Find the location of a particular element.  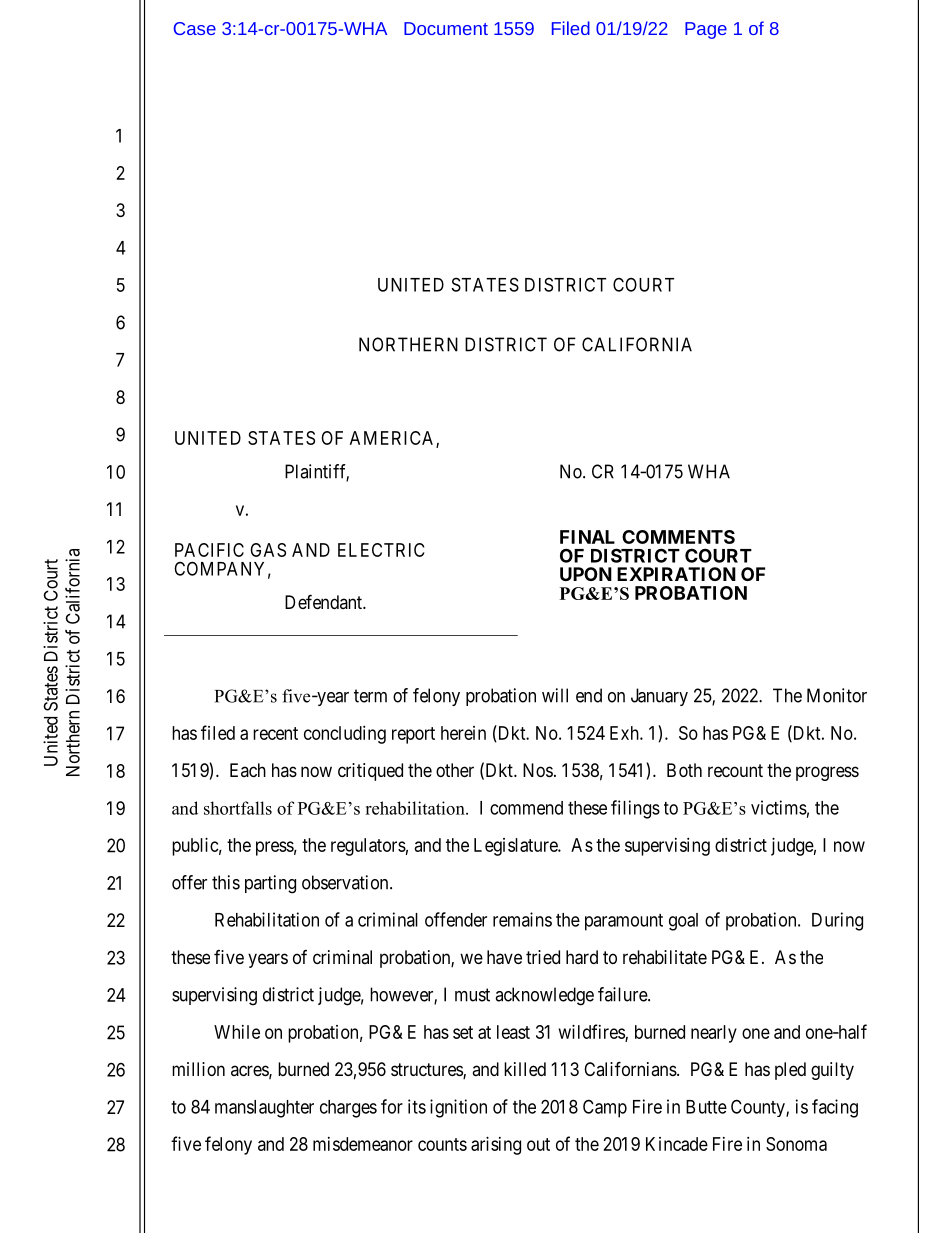

GAS is located at coordinates (268, 550).
